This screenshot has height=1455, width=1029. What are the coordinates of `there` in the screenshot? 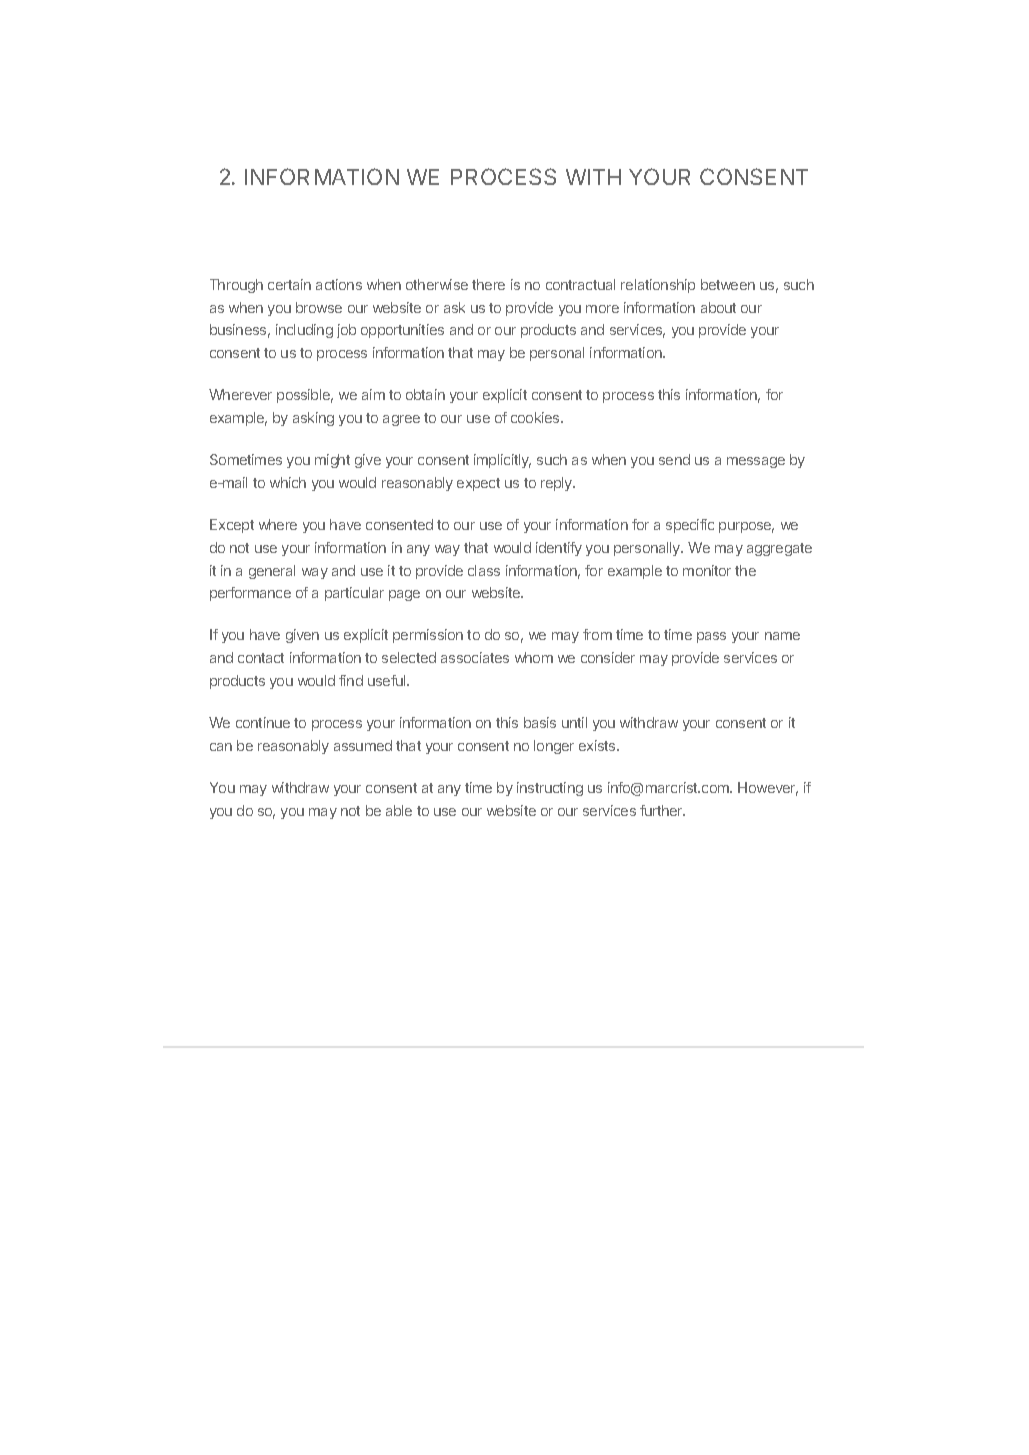 It's located at (488, 284).
